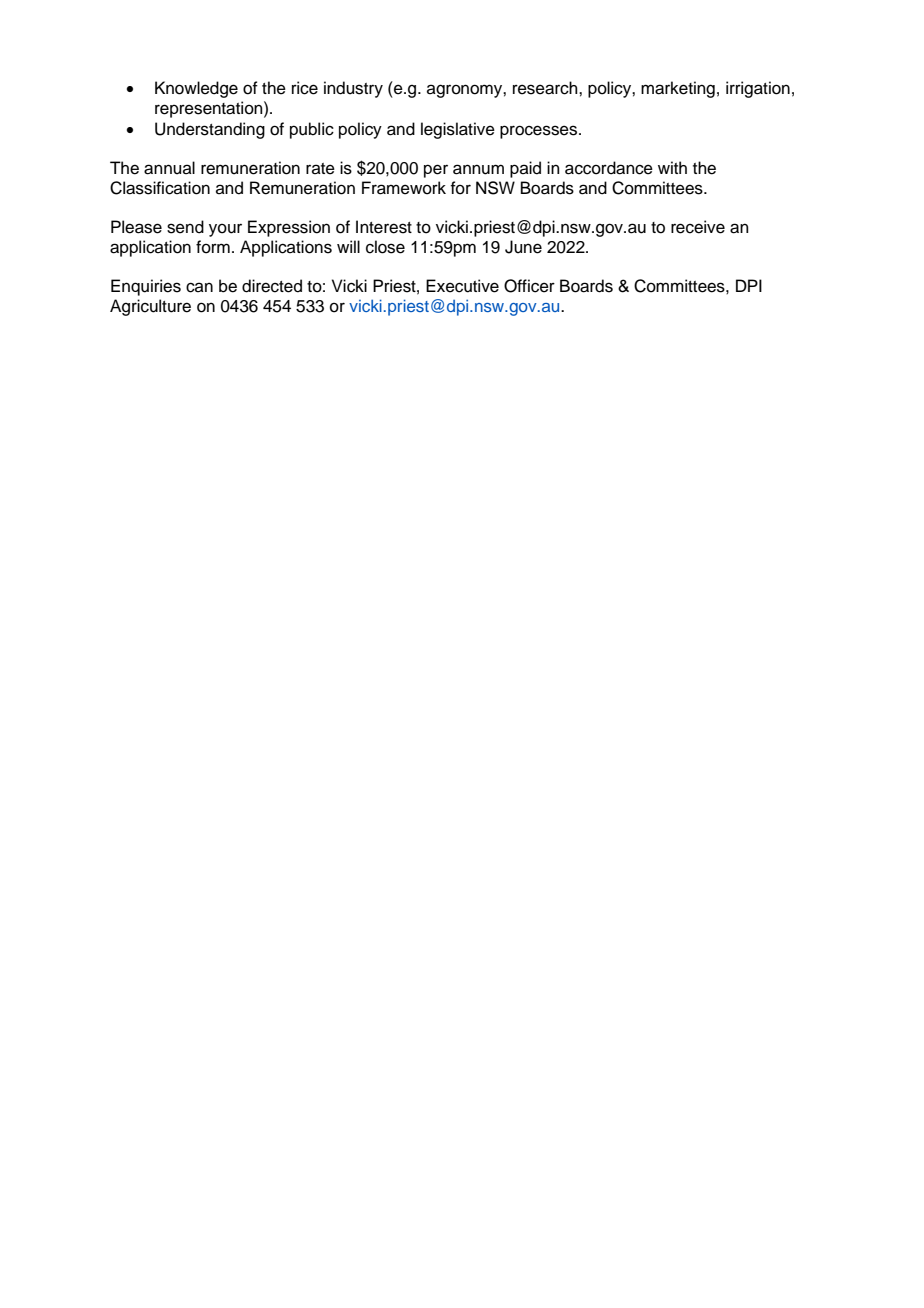 Image resolution: width=924 pixels, height=1308 pixels. I want to click on Officer, so click(529, 286).
